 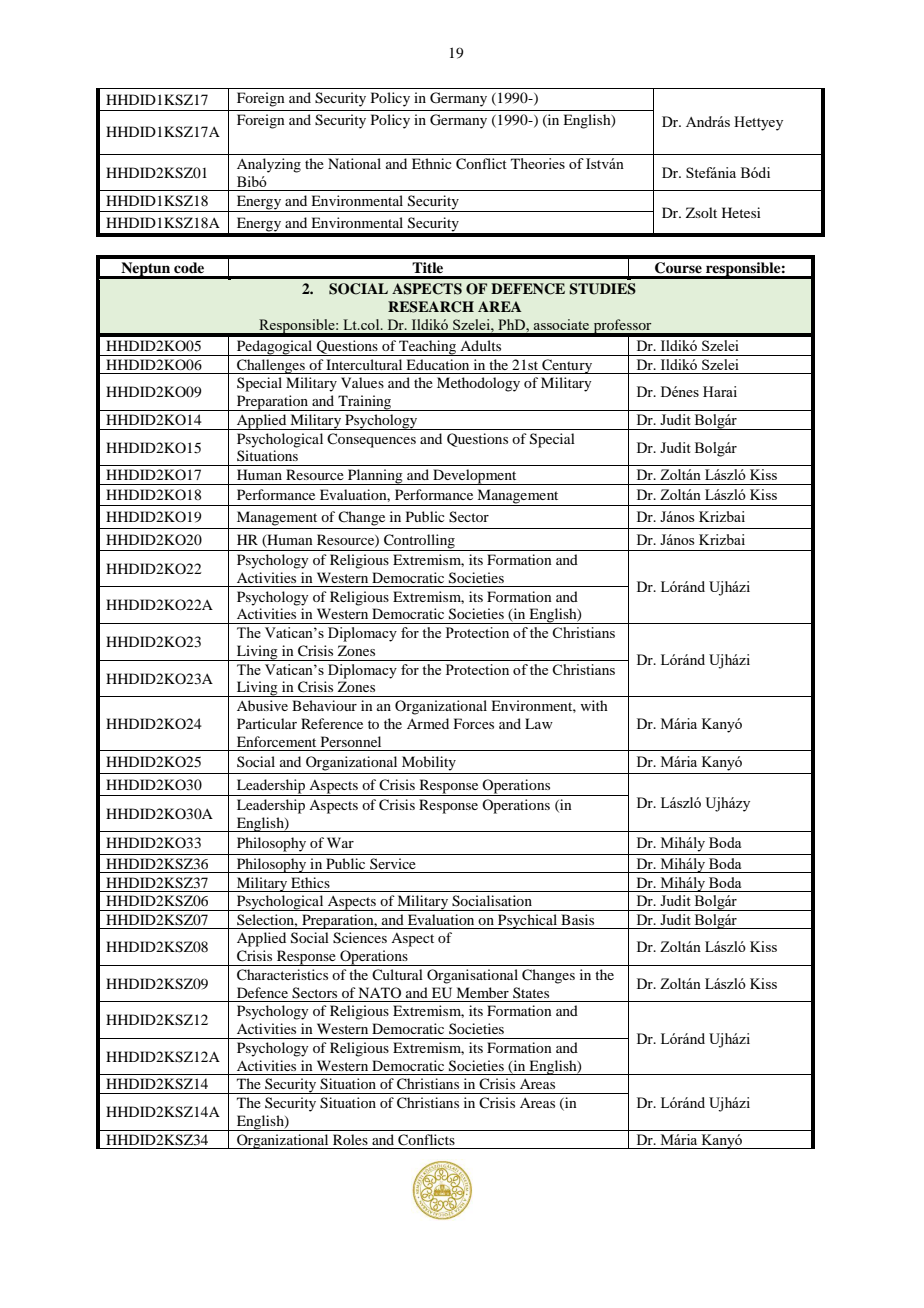 I want to click on Values, so click(x=362, y=382).
